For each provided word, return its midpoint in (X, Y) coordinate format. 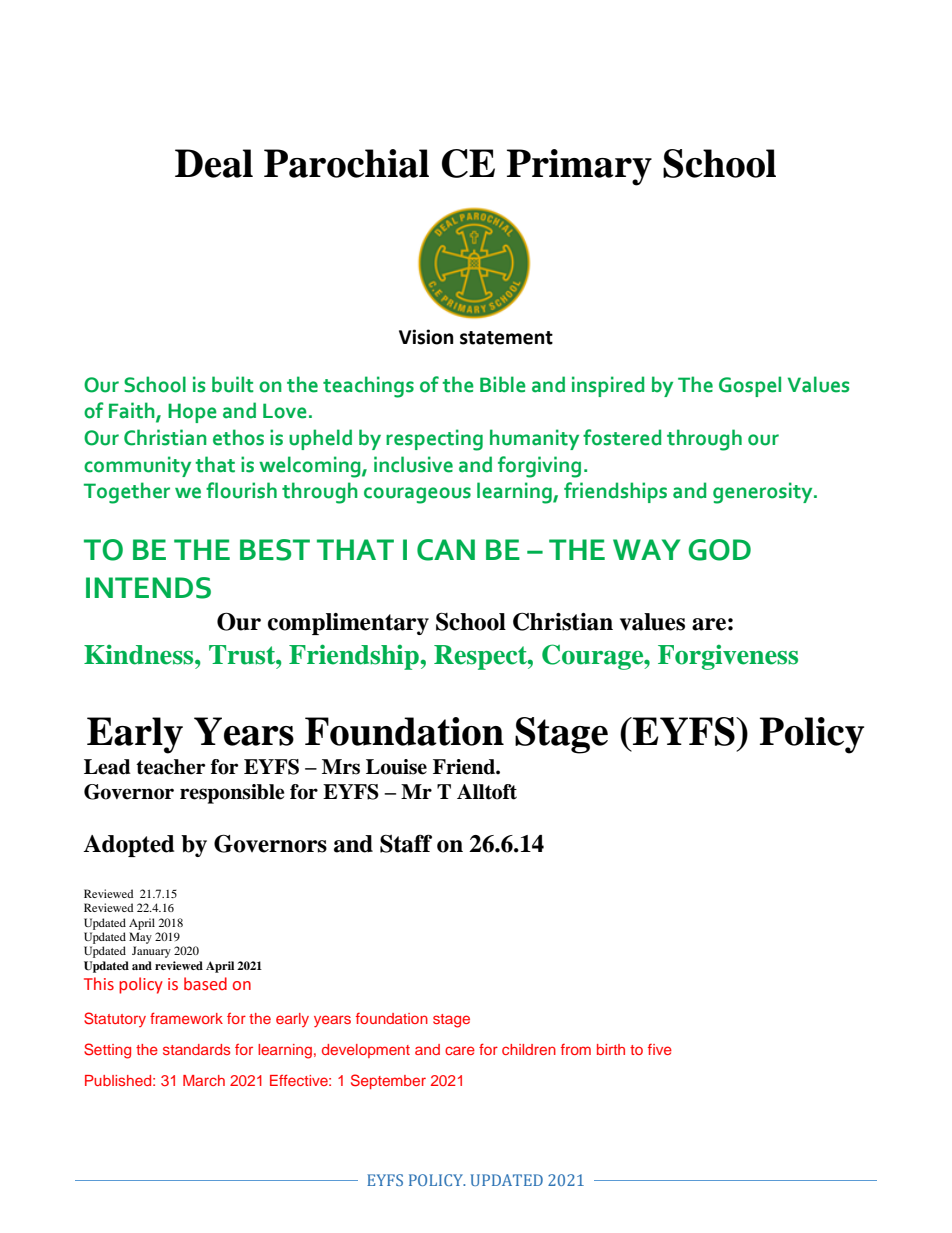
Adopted (129, 846)
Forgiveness (728, 657)
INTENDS (148, 588)
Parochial (346, 163)
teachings (368, 387)
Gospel (750, 386)
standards (196, 1049)
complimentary (348, 624)
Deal (214, 163)
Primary (579, 167)
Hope (192, 413)
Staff (406, 843)
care (460, 1050)
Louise (396, 767)
